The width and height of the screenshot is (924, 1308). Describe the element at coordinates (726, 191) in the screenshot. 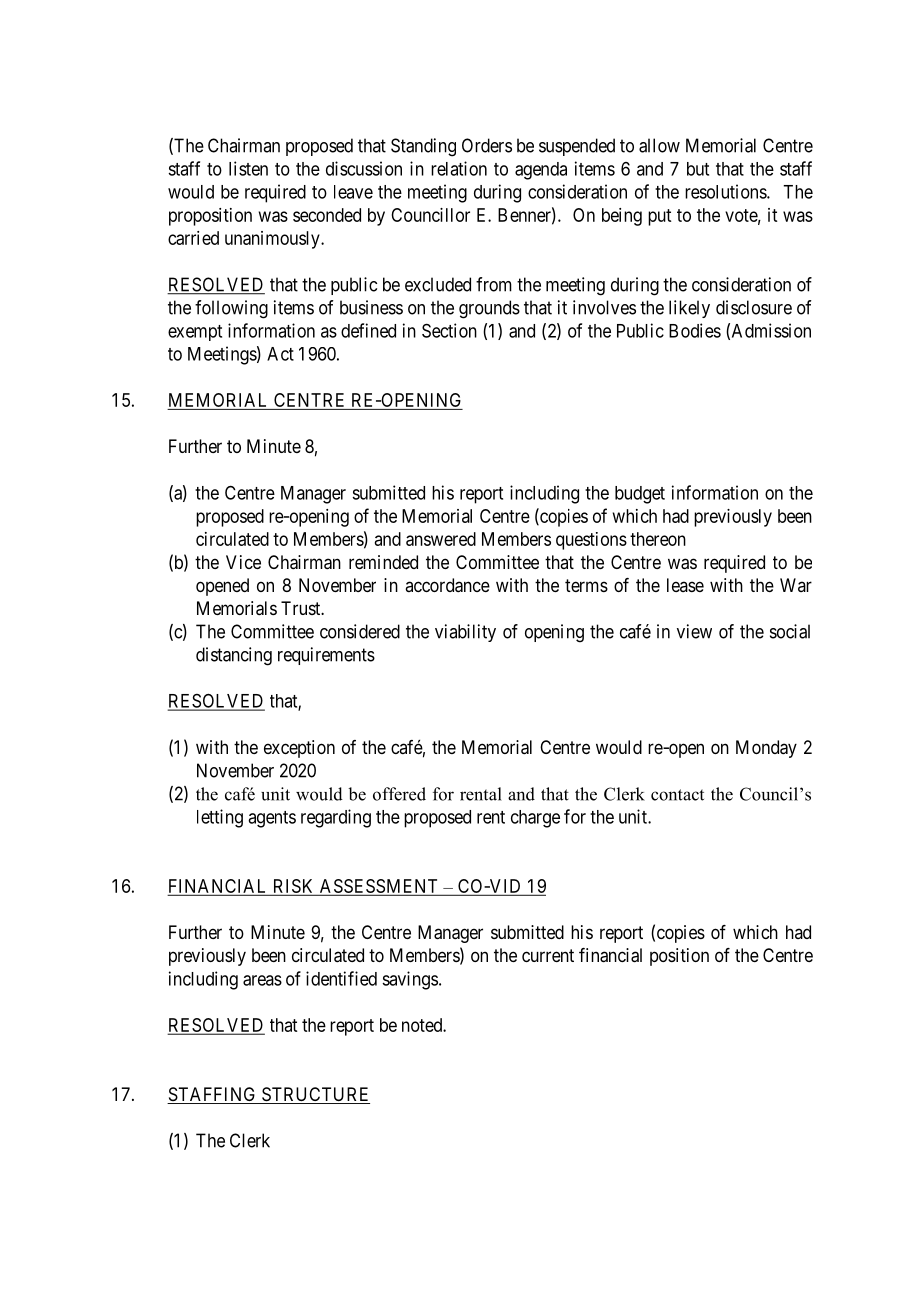

I see `resolutions` at that location.
